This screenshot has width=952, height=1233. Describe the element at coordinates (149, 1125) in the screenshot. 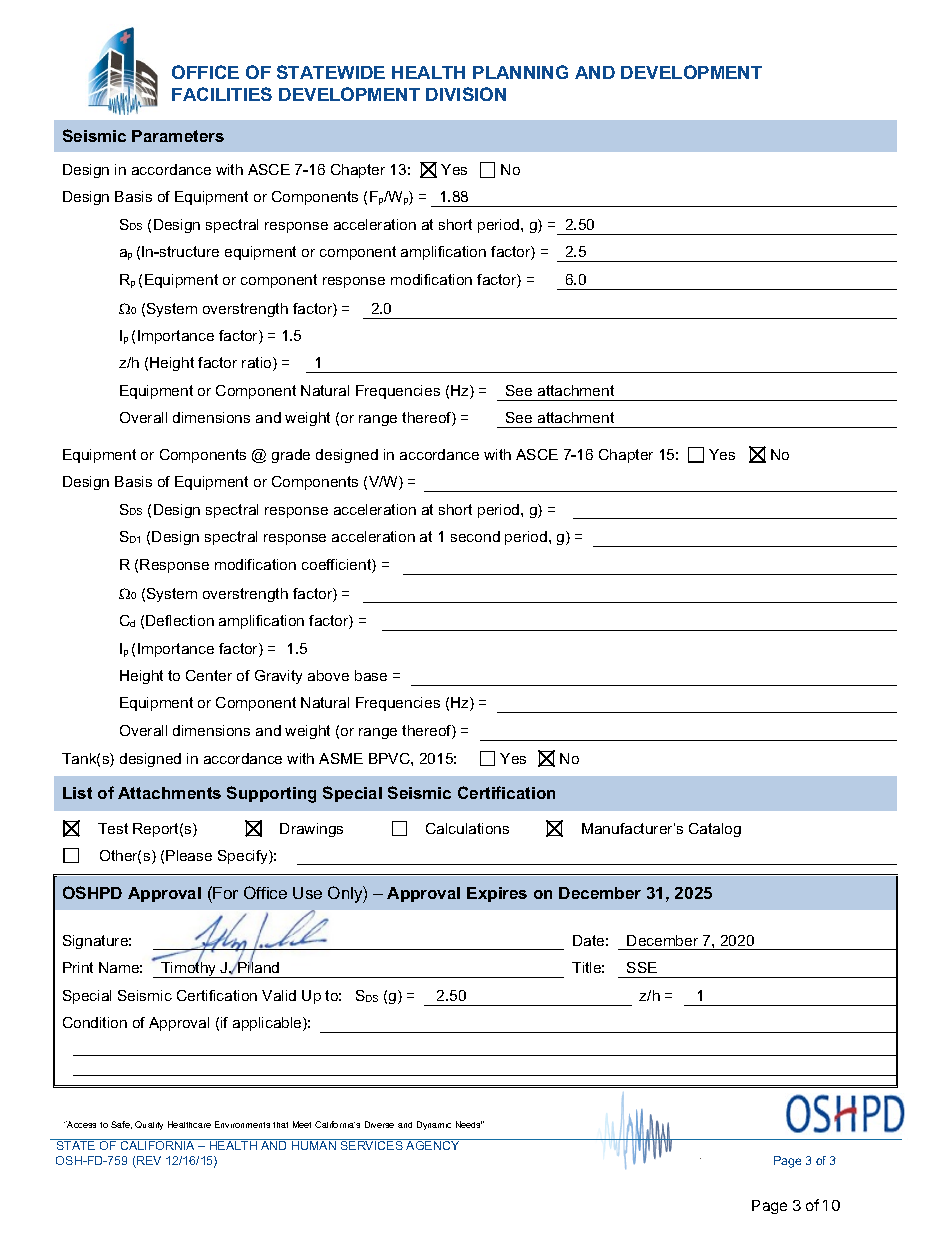

I see `Quality` at that location.
